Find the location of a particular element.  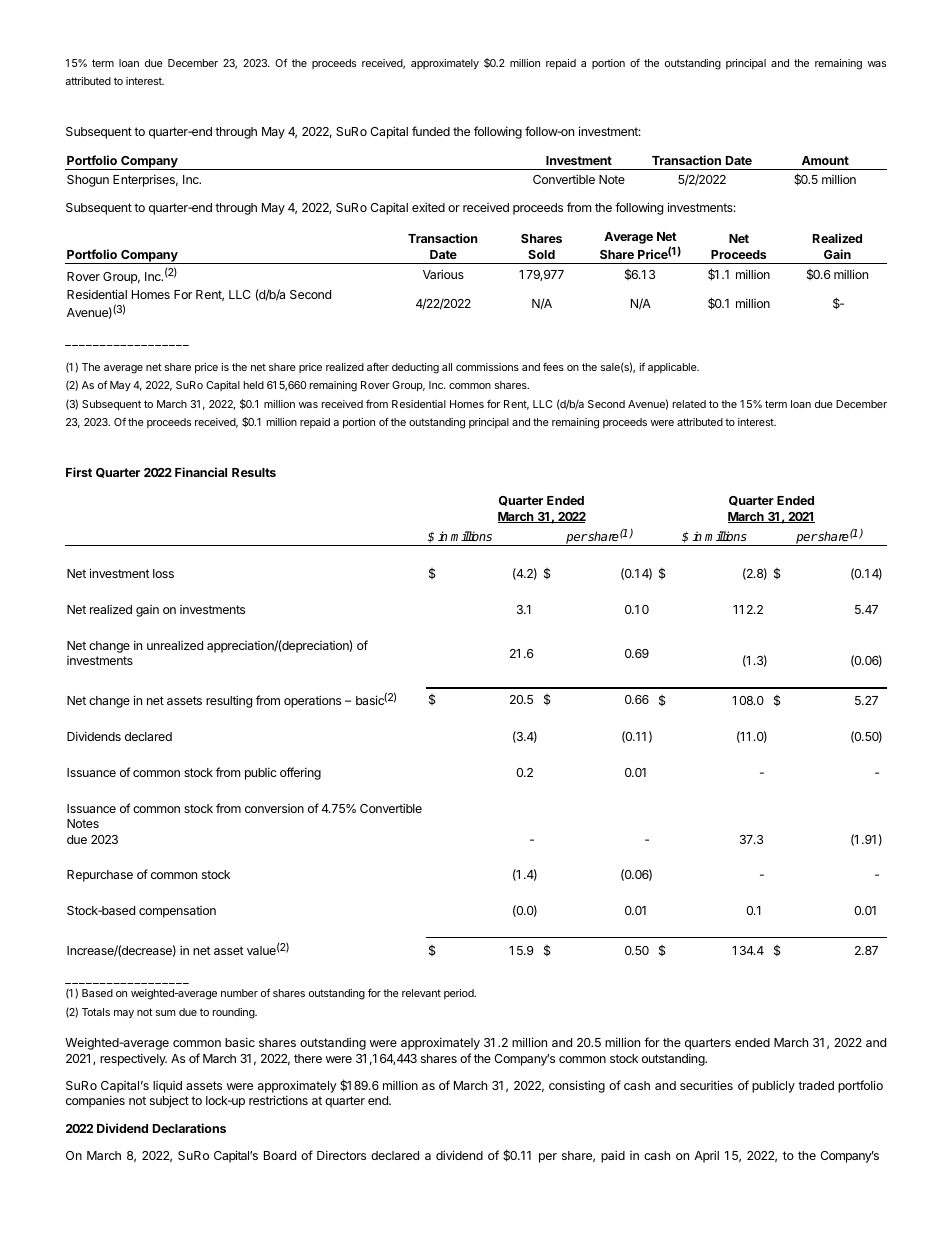

funded is located at coordinates (431, 131).
